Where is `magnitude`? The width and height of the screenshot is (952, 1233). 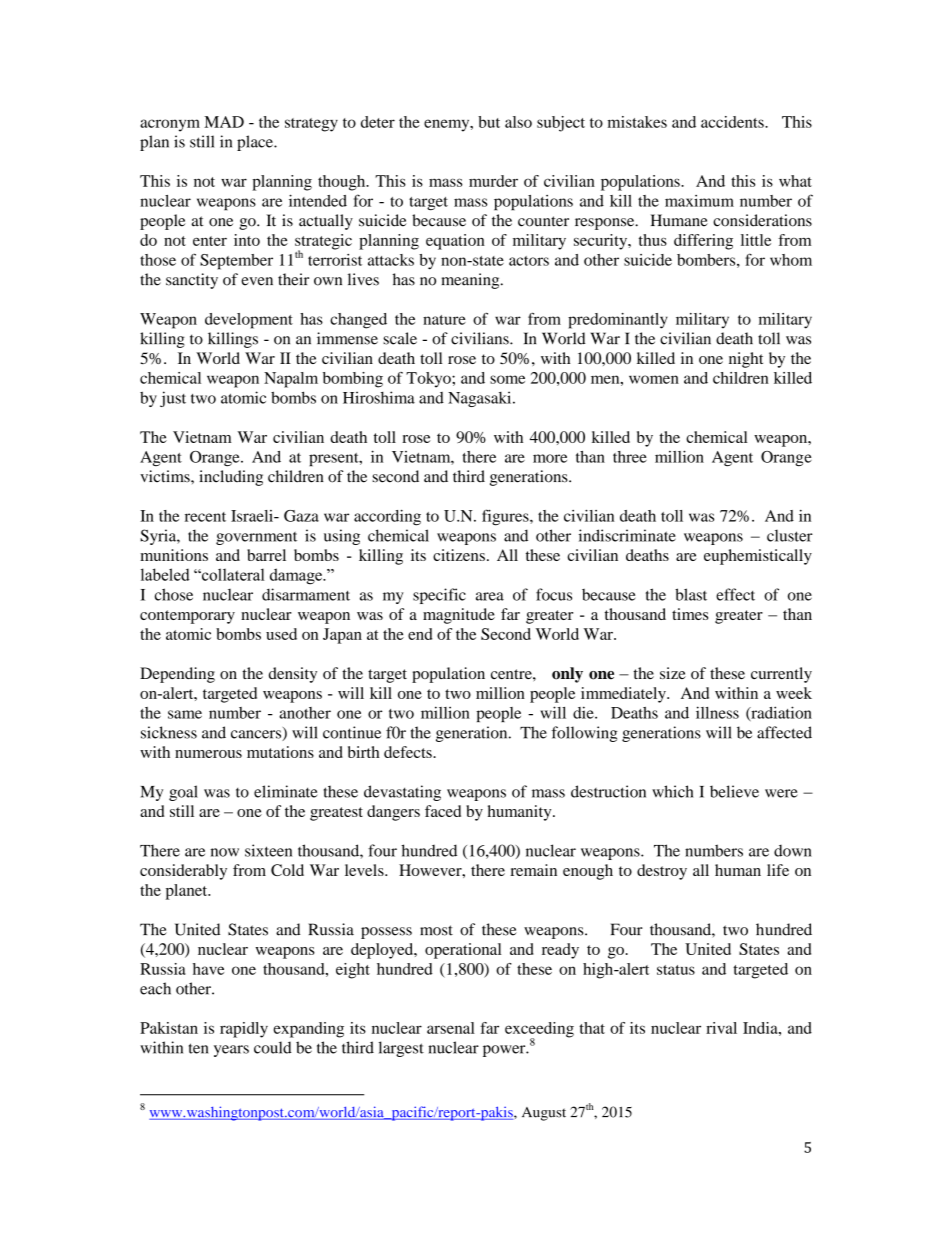 magnitude is located at coordinates (459, 616).
